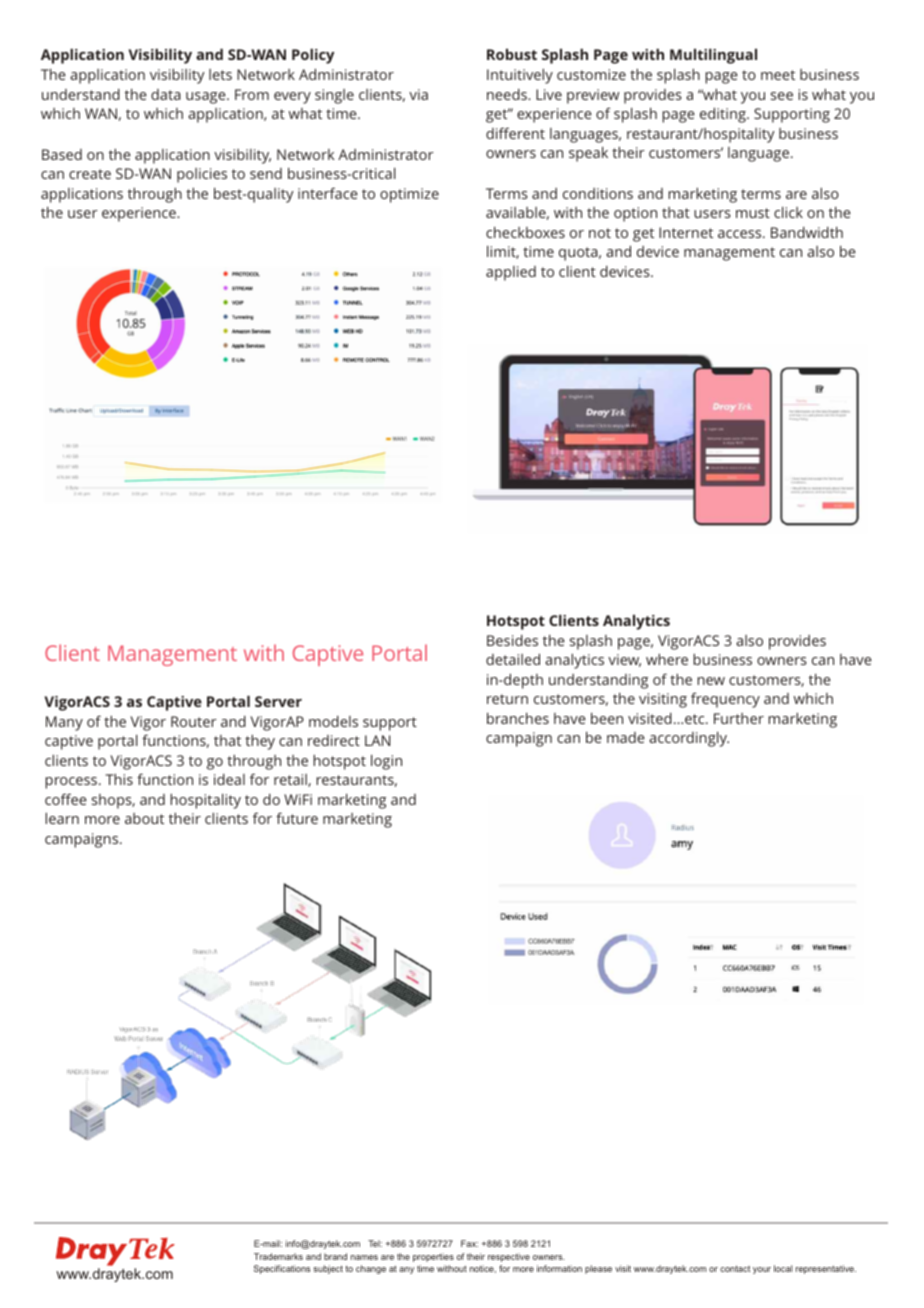 Image resolution: width=924 pixels, height=1308 pixels. What do you see at coordinates (711, 681) in the page?
I see `new` at bounding box center [711, 681].
